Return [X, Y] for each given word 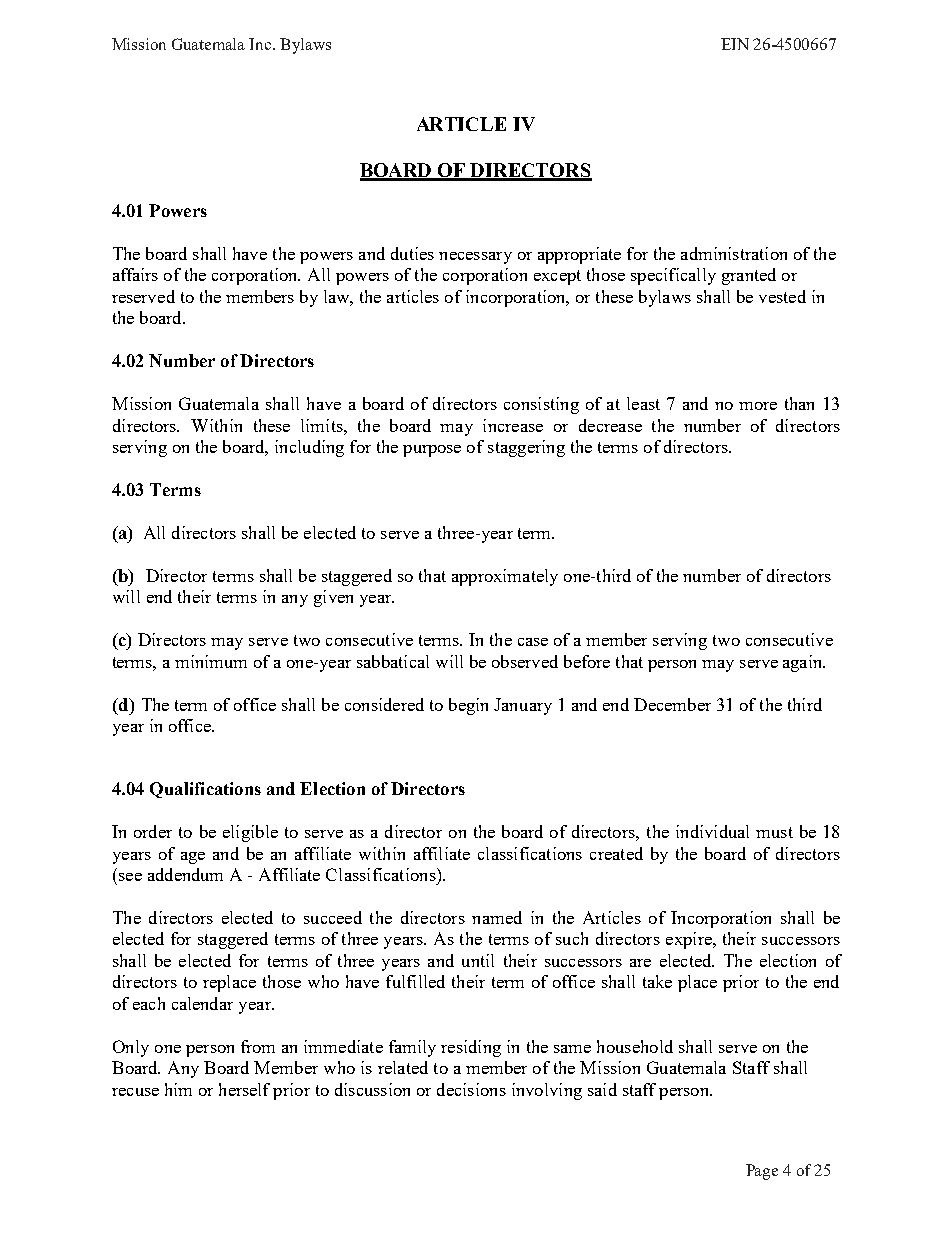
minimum [211, 661]
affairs [135, 274]
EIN [735, 44]
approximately [505, 577]
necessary [475, 258]
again [804, 663]
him [178, 1089]
